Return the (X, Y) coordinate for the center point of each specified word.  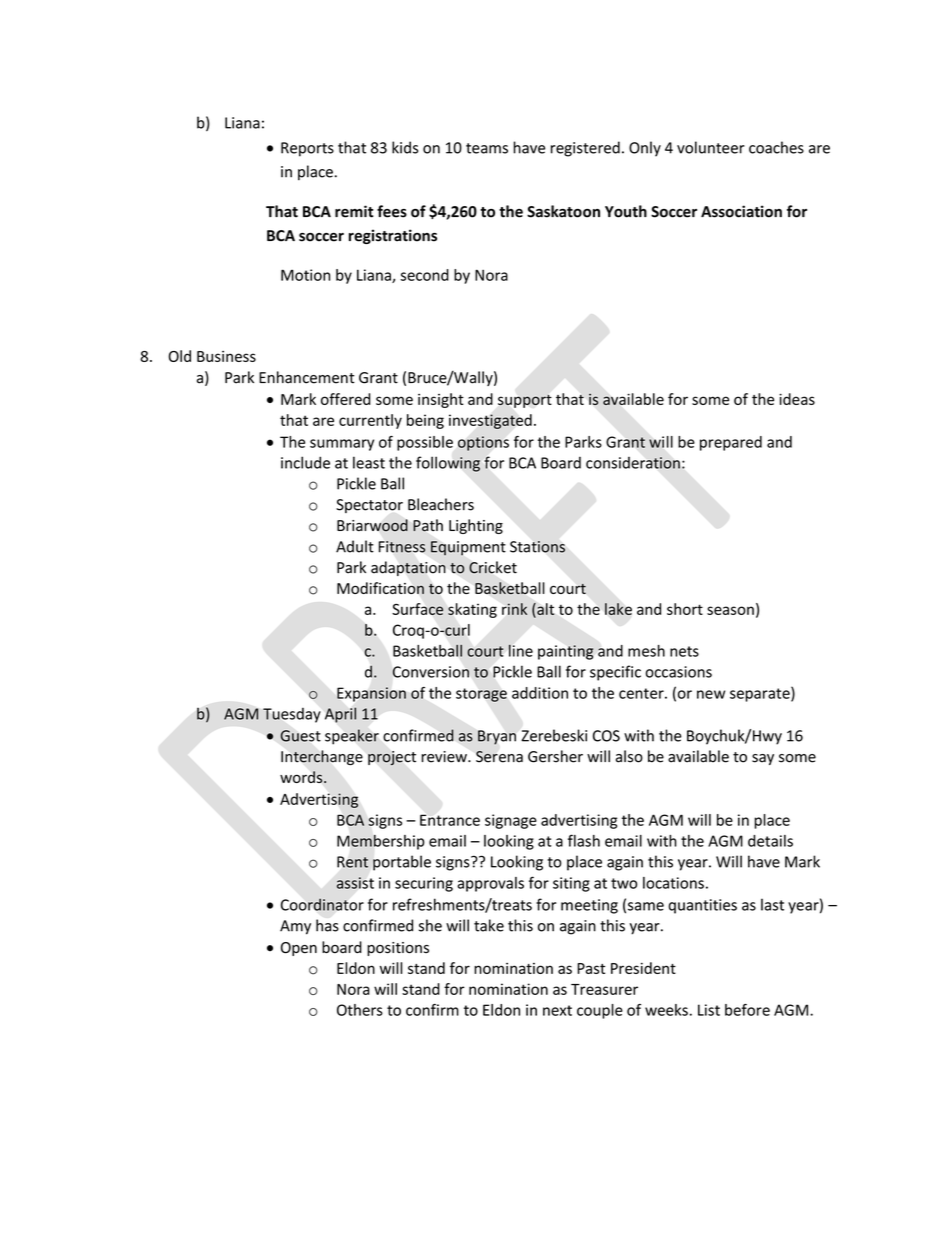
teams (487, 148)
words (302, 777)
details (770, 841)
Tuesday (292, 715)
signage (511, 821)
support (525, 401)
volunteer (711, 147)
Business (226, 356)
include (305, 462)
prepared (731, 443)
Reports (307, 149)
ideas (797, 399)
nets (684, 651)
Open (299, 949)
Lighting (476, 526)
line (521, 650)
